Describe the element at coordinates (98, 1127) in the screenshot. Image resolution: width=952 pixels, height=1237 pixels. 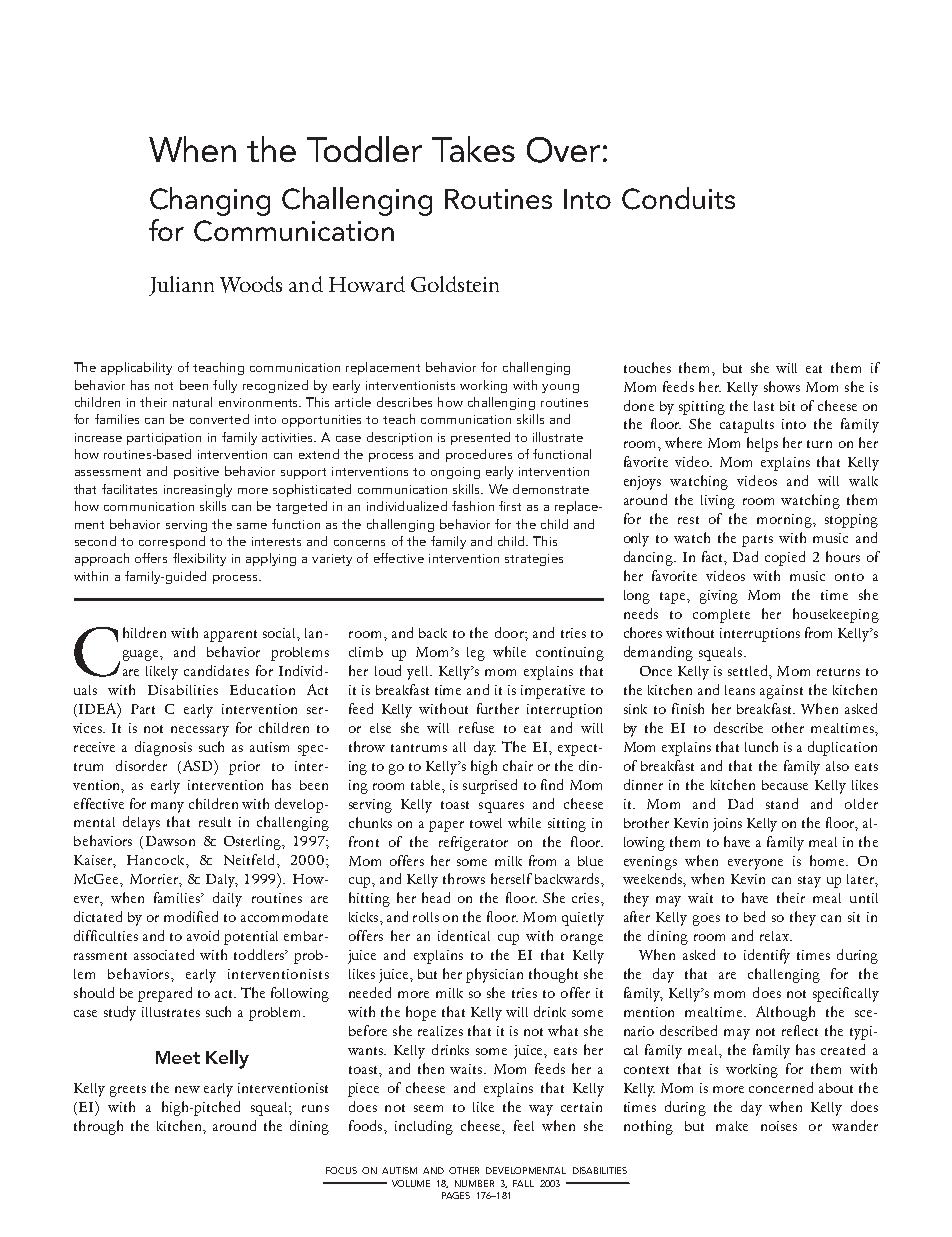
I see `through` at that location.
